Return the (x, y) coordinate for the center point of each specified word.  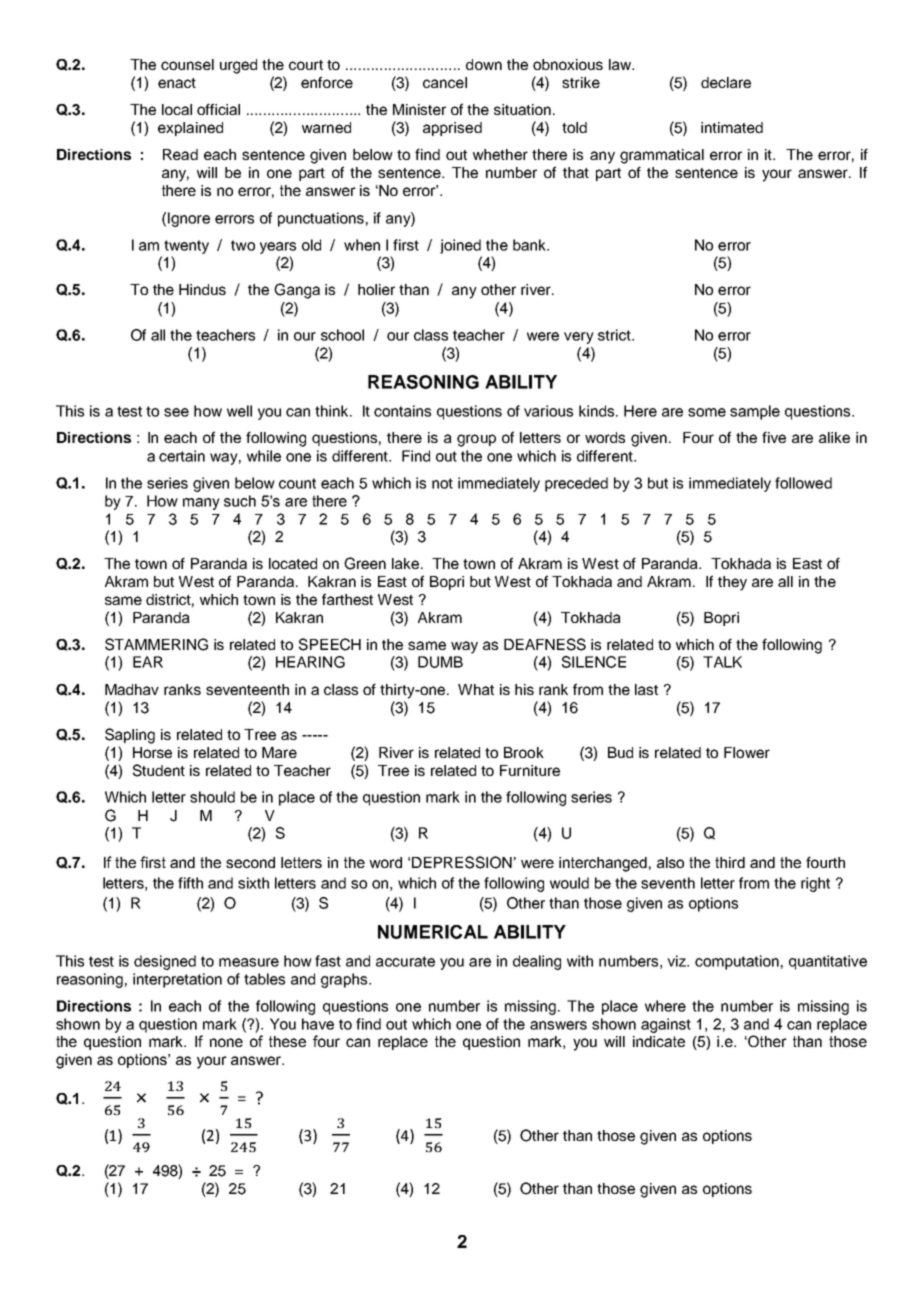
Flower (747, 752)
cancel (445, 82)
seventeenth (247, 689)
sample (755, 412)
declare (726, 82)
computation (737, 962)
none (226, 1042)
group (476, 440)
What (476, 689)
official (218, 109)
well (239, 411)
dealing (537, 962)
